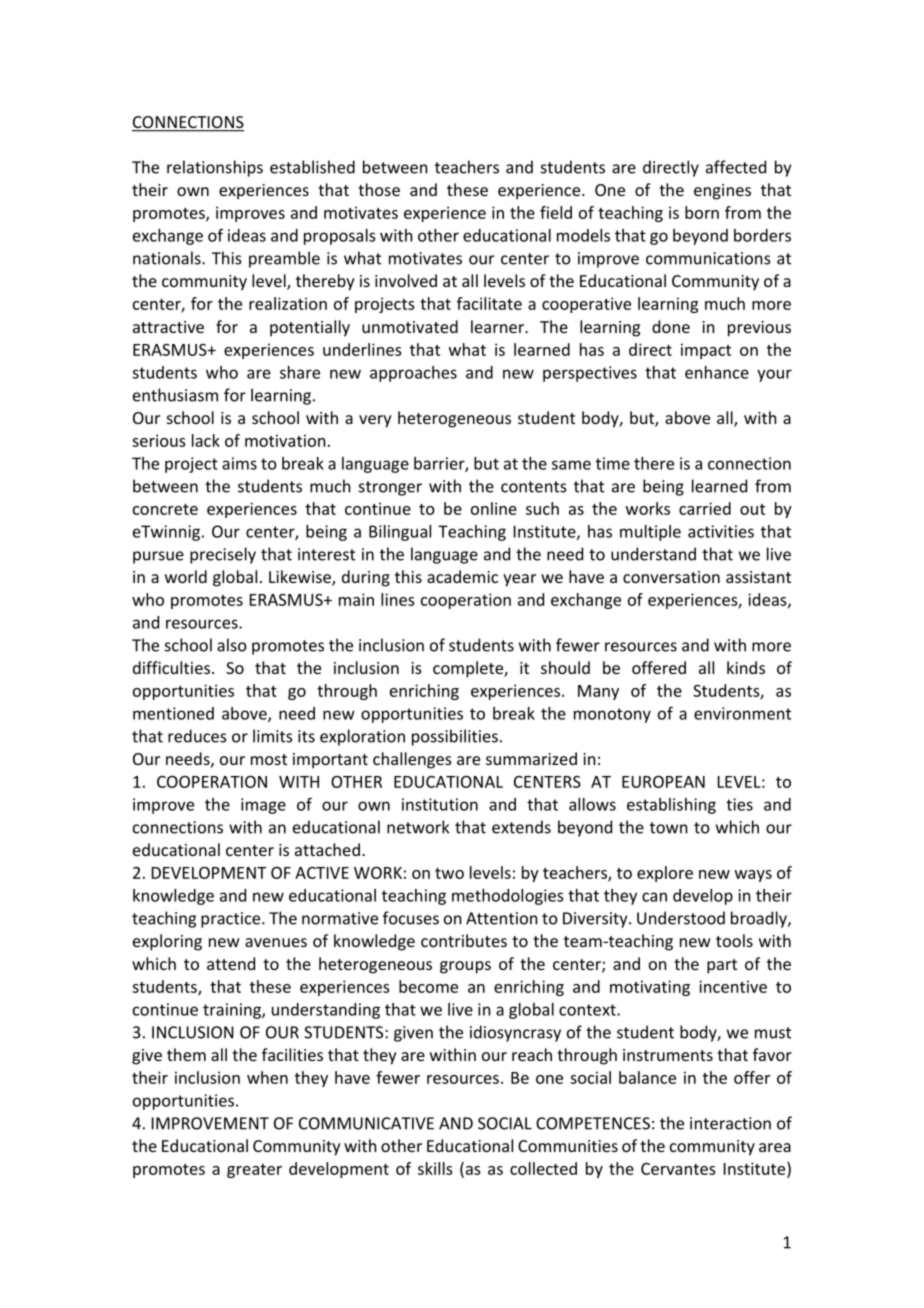 This image has height=1308, width=924. Describe the element at coordinates (379, 189) in the image. I see `those` at that location.
